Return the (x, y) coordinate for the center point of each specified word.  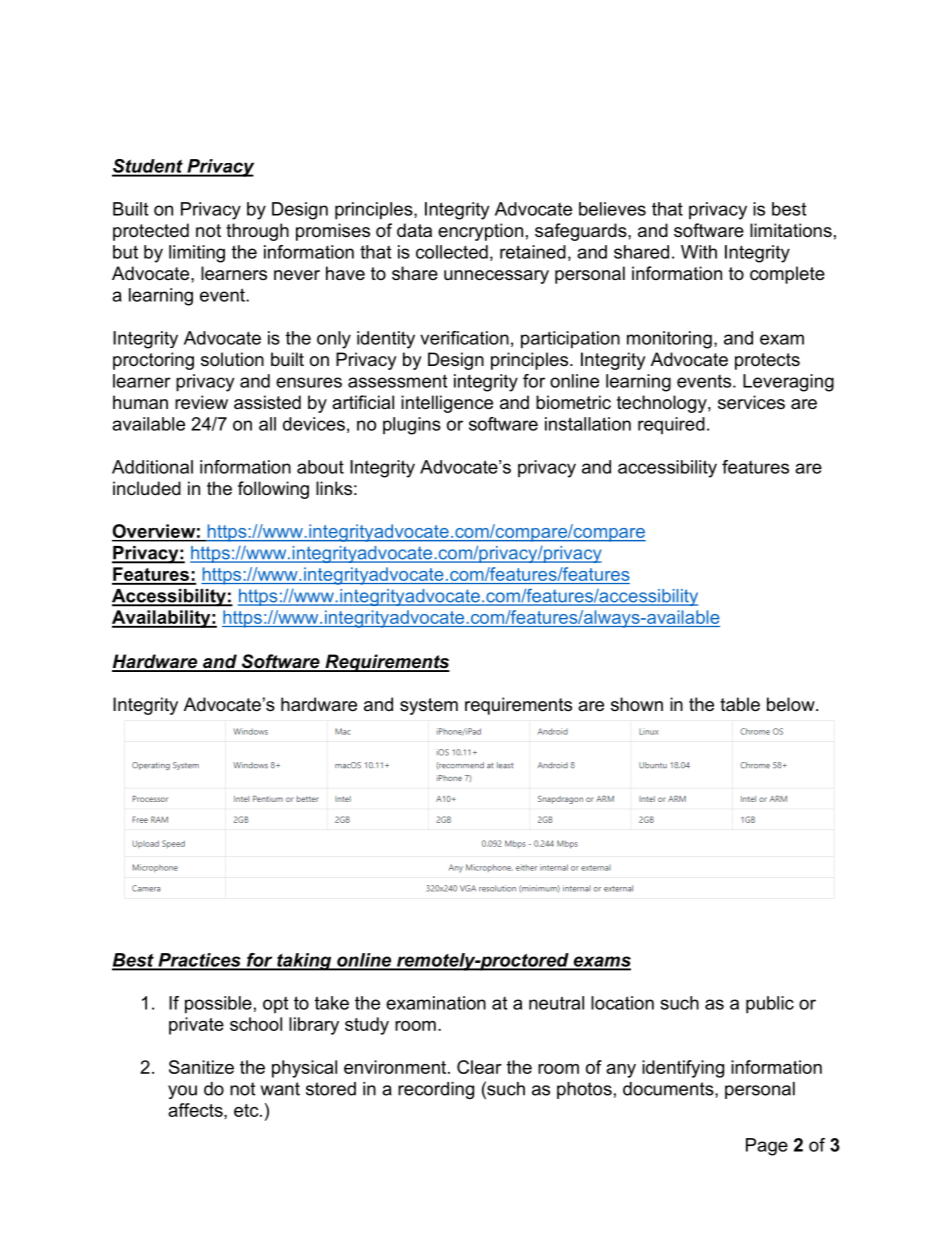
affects (196, 1110)
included (147, 488)
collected (452, 252)
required (671, 425)
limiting (197, 254)
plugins (412, 426)
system (429, 706)
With (699, 252)
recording (436, 1090)
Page (767, 1147)
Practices (199, 961)
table (740, 704)
